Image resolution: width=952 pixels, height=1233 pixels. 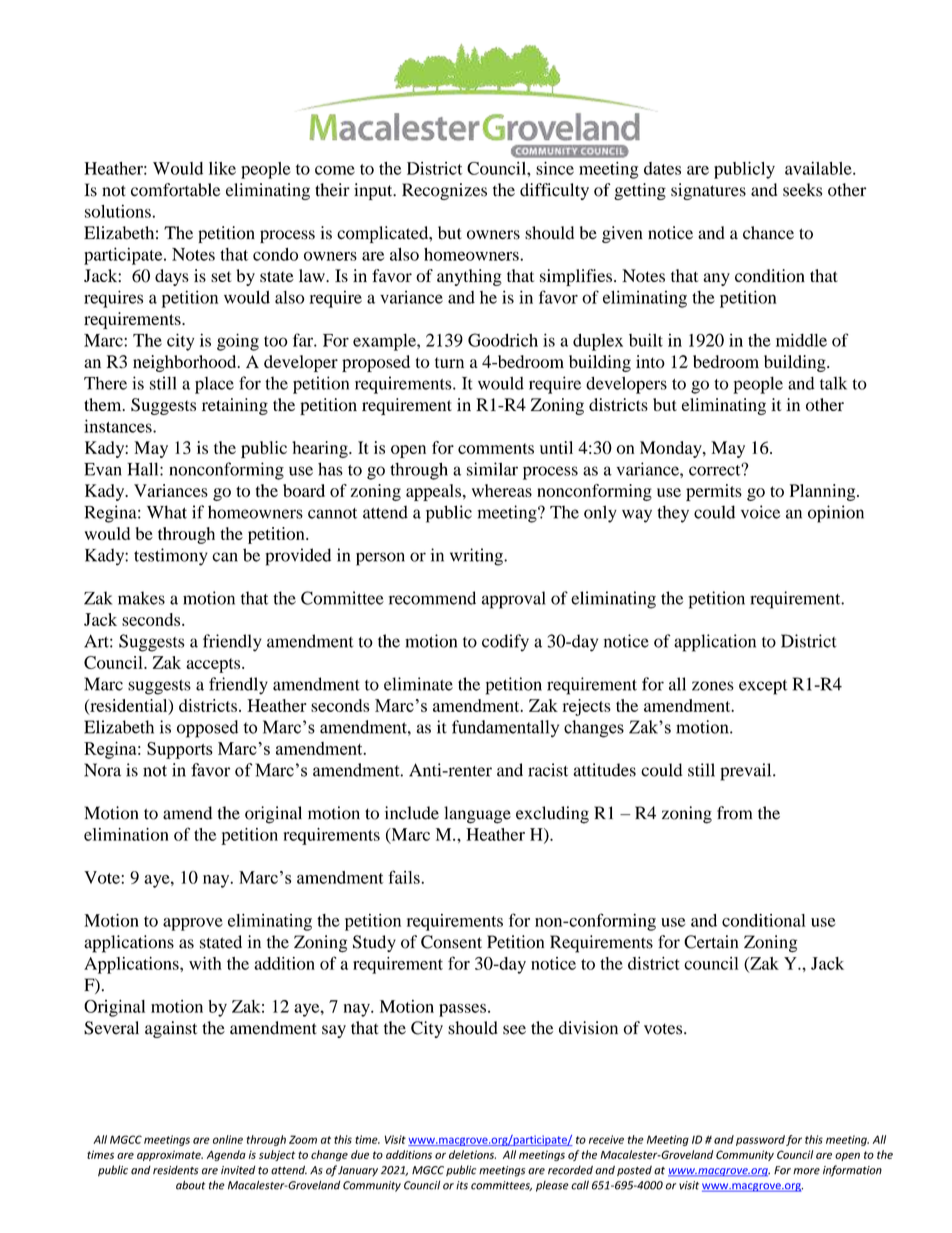 What do you see at coordinates (763, 687) in the screenshot?
I see `except` at bounding box center [763, 687].
